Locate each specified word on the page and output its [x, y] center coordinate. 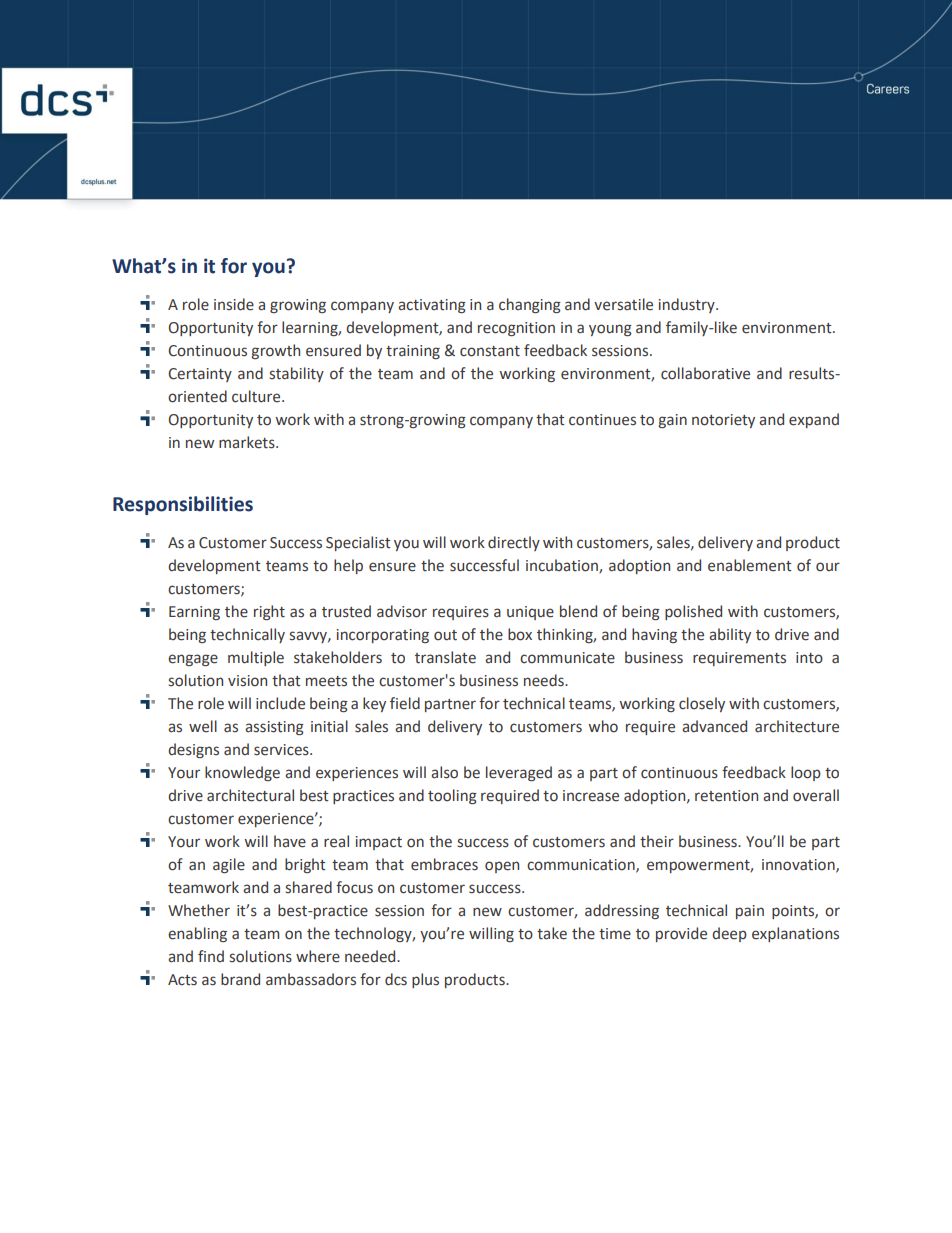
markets [248, 442]
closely [702, 704]
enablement [750, 565]
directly [514, 543]
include [280, 703]
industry [688, 305]
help [348, 566]
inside [234, 304]
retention [726, 796]
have [290, 841]
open [502, 867]
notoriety [723, 421]
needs [545, 680]
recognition [516, 329]
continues [602, 420]
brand [240, 979]
